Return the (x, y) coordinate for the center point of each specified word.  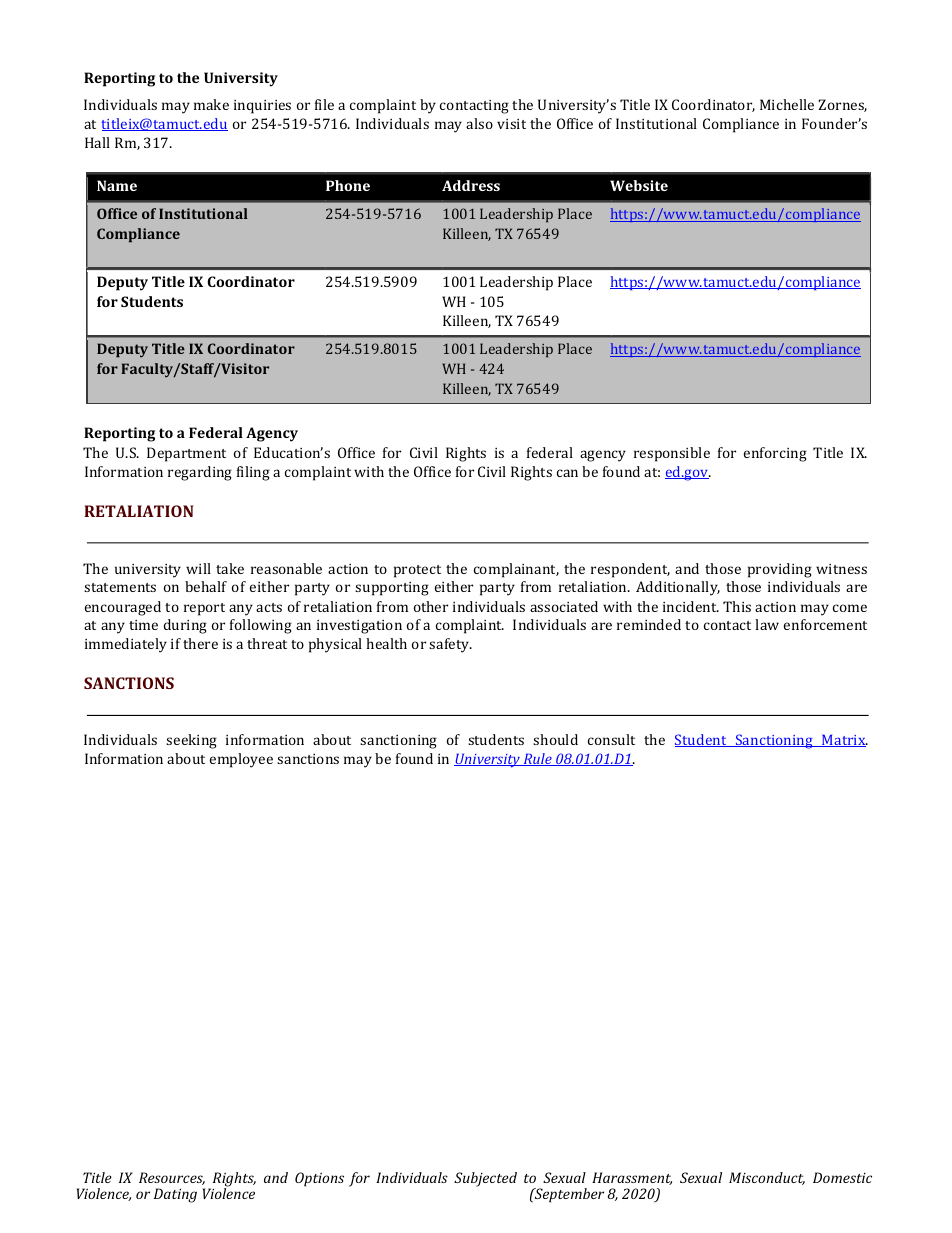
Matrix (844, 740)
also (479, 123)
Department (186, 454)
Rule (537, 759)
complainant (516, 570)
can (567, 473)
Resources (172, 1178)
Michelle (787, 104)
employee (241, 760)
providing (780, 570)
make (211, 104)
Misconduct (767, 1178)
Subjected (485, 1179)
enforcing (775, 454)
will (198, 568)
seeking (191, 741)
